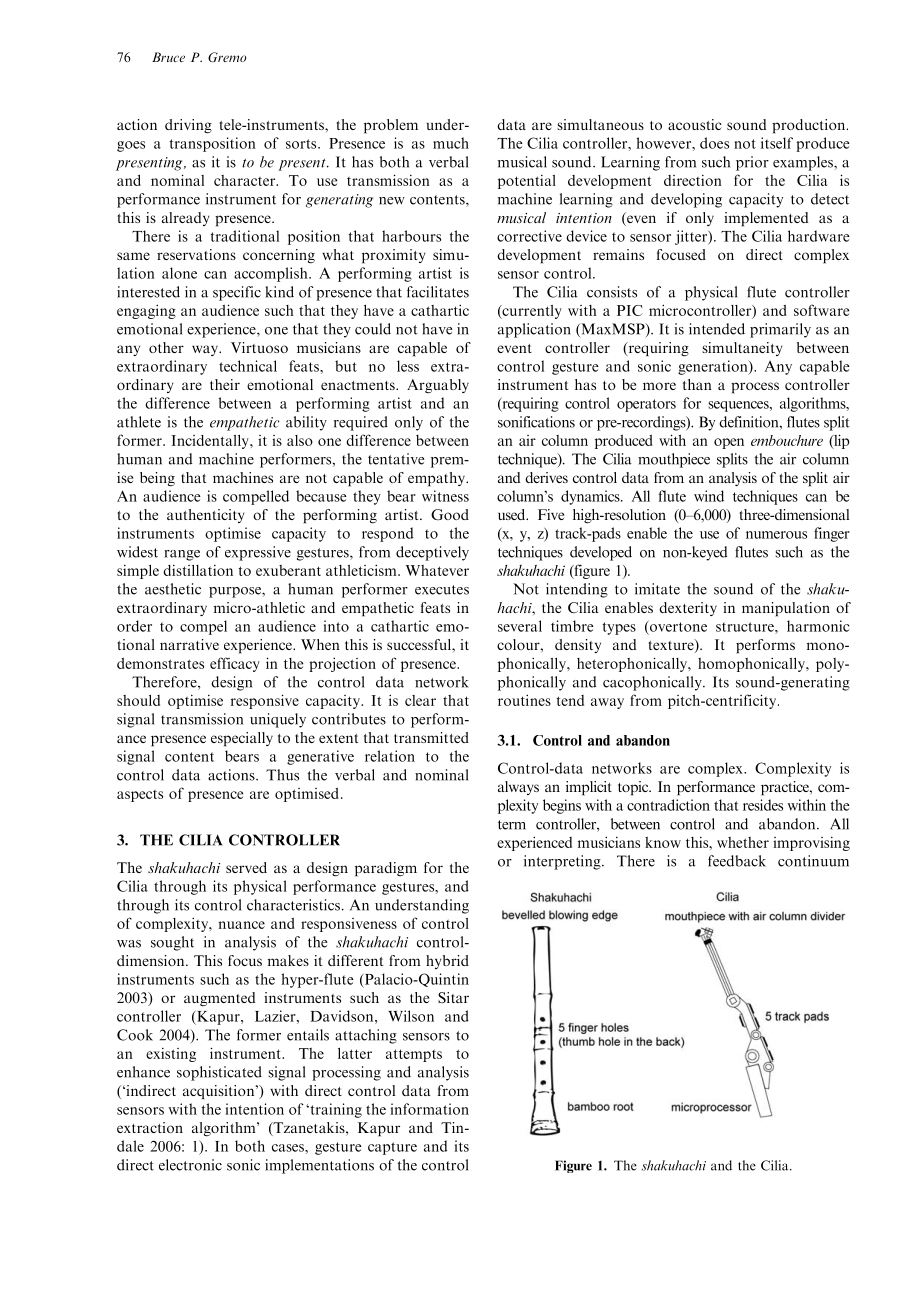 This screenshot has height=1308, width=924. What do you see at coordinates (451, 143) in the screenshot?
I see `much` at bounding box center [451, 143].
